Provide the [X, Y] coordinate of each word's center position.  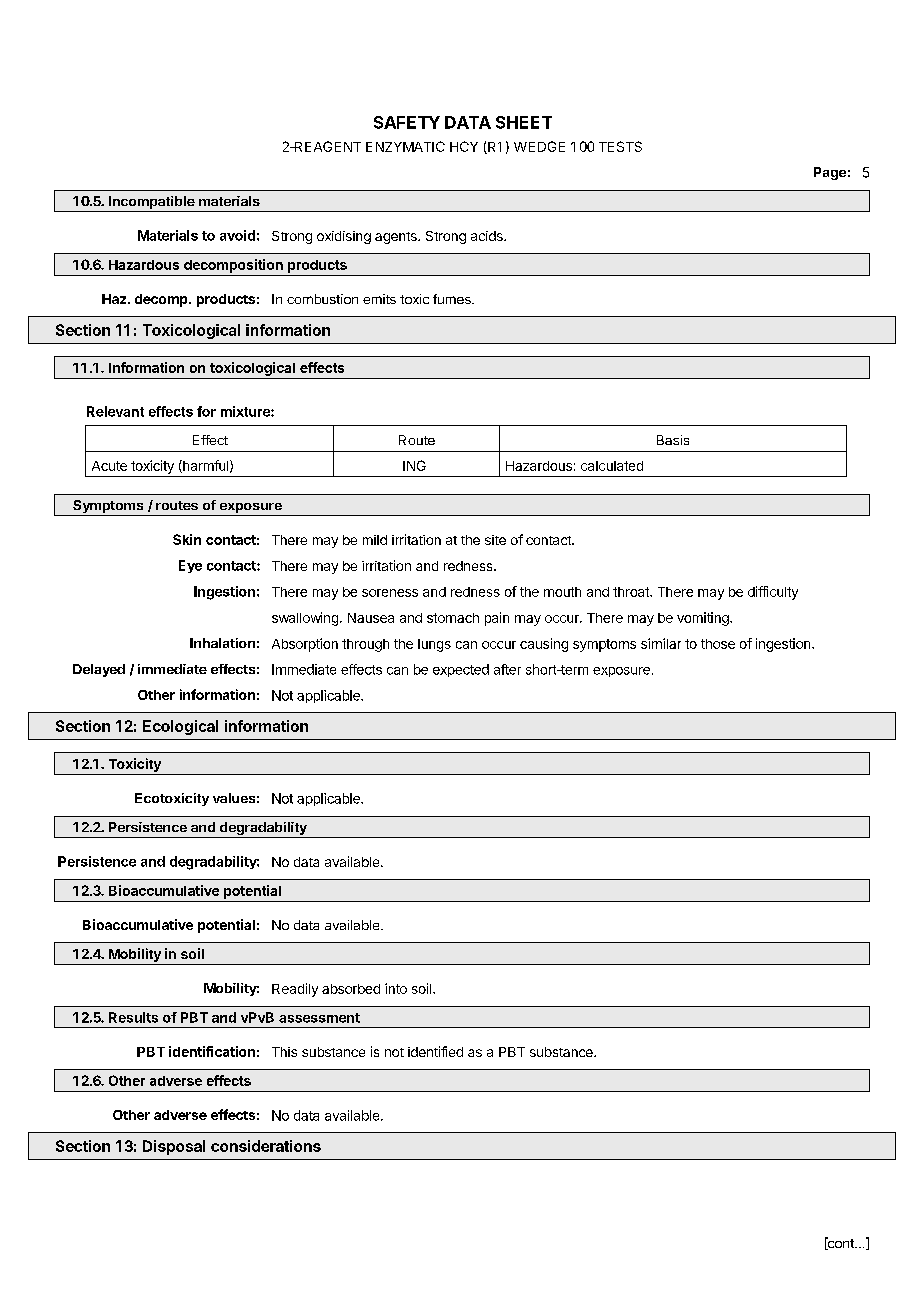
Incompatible [151, 204]
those [718, 644]
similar [661, 643]
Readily [295, 990]
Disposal [174, 1147]
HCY [464, 146]
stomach [453, 618]
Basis [673, 440]
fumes [453, 299]
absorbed [351, 989]
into [396, 988]
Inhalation [222, 643]
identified [435, 1051]
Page [830, 173]
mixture [246, 411]
